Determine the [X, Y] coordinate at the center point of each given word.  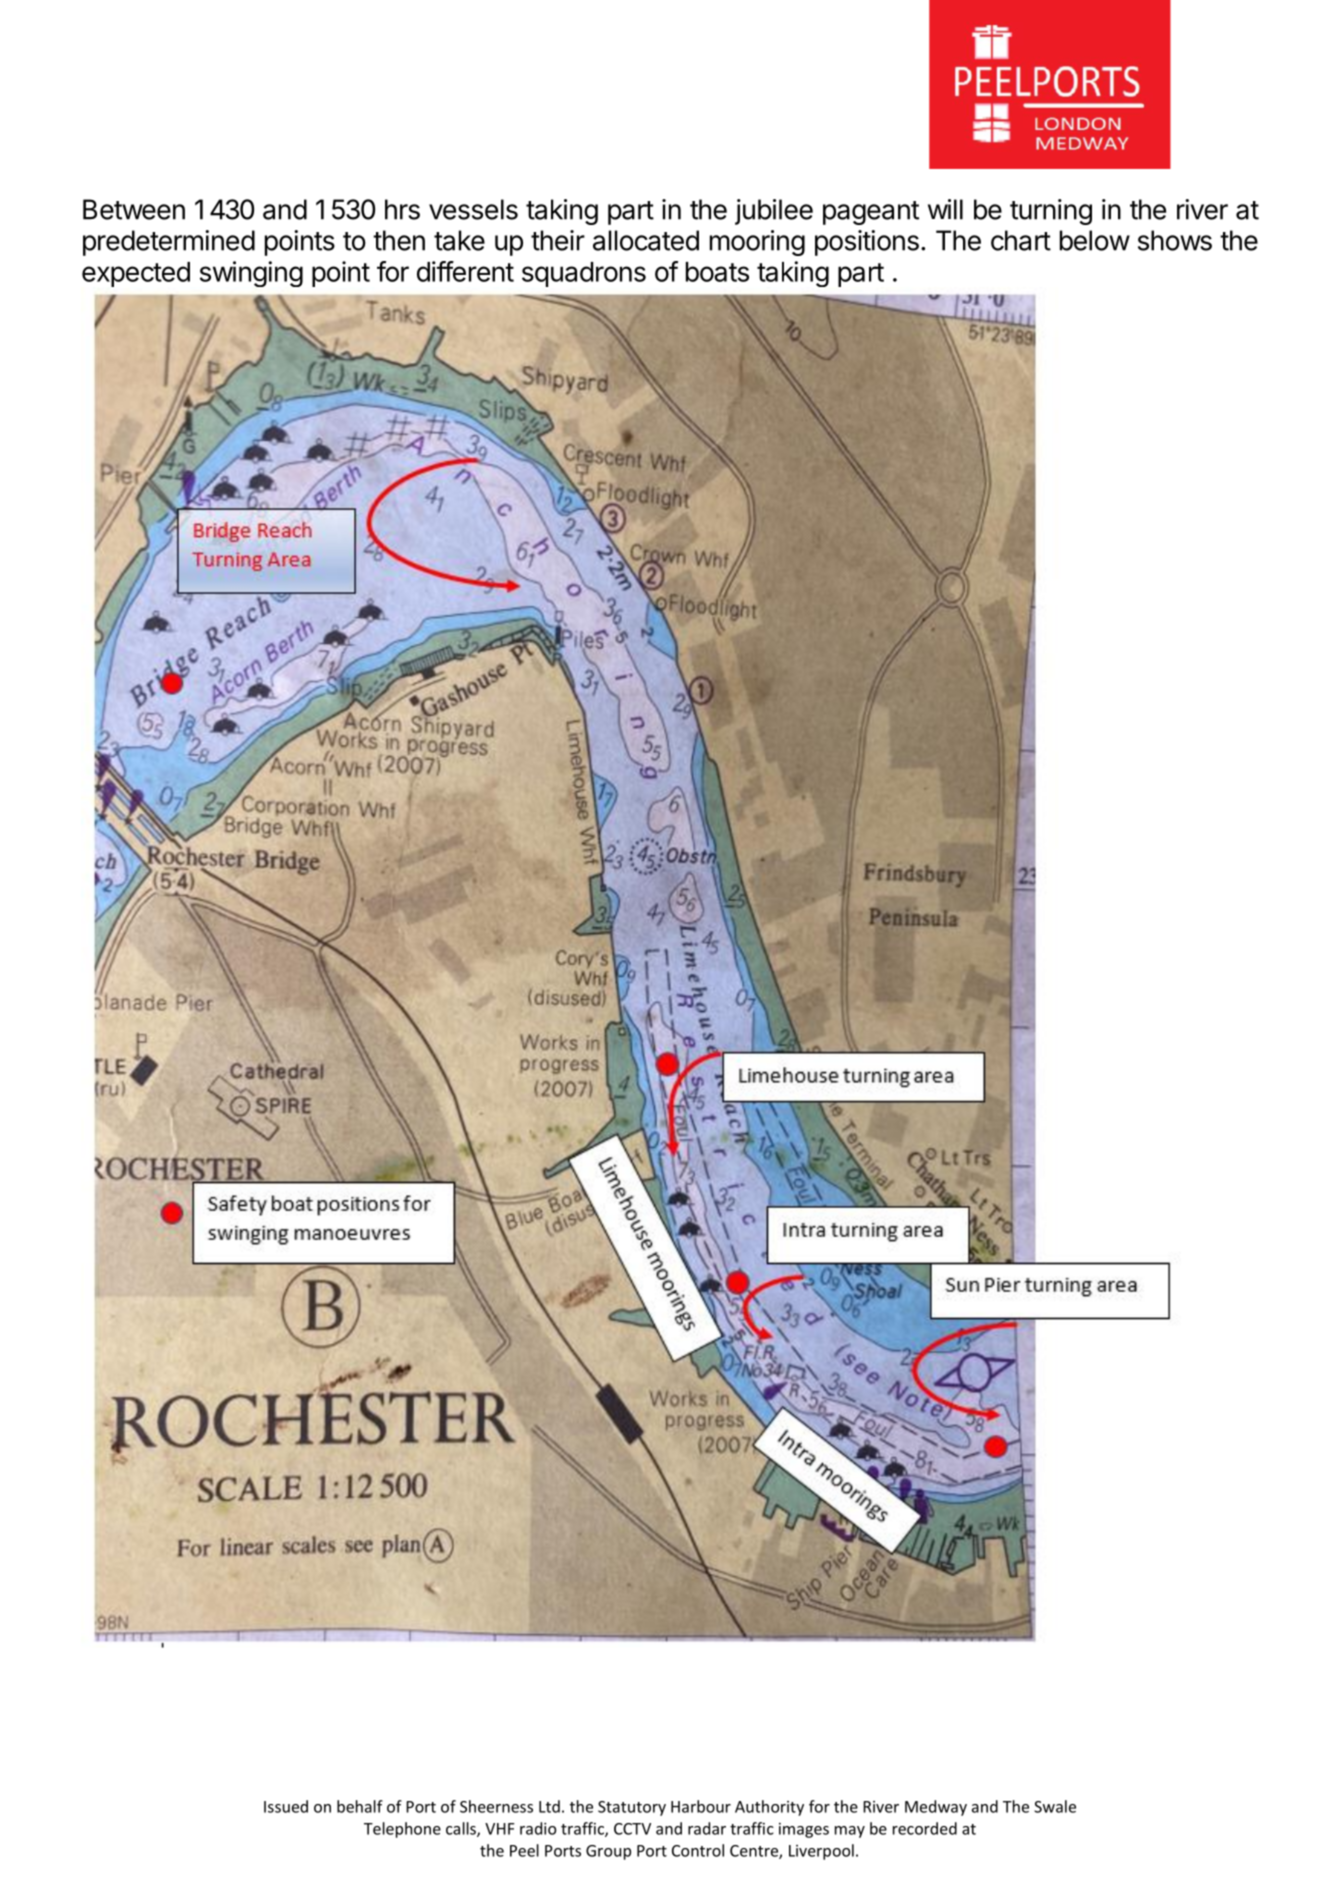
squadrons [584, 274]
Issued [286, 1806]
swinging [251, 274]
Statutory [632, 1808]
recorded [925, 1828]
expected [136, 274]
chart [1021, 240]
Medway [936, 1808]
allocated [646, 240]
